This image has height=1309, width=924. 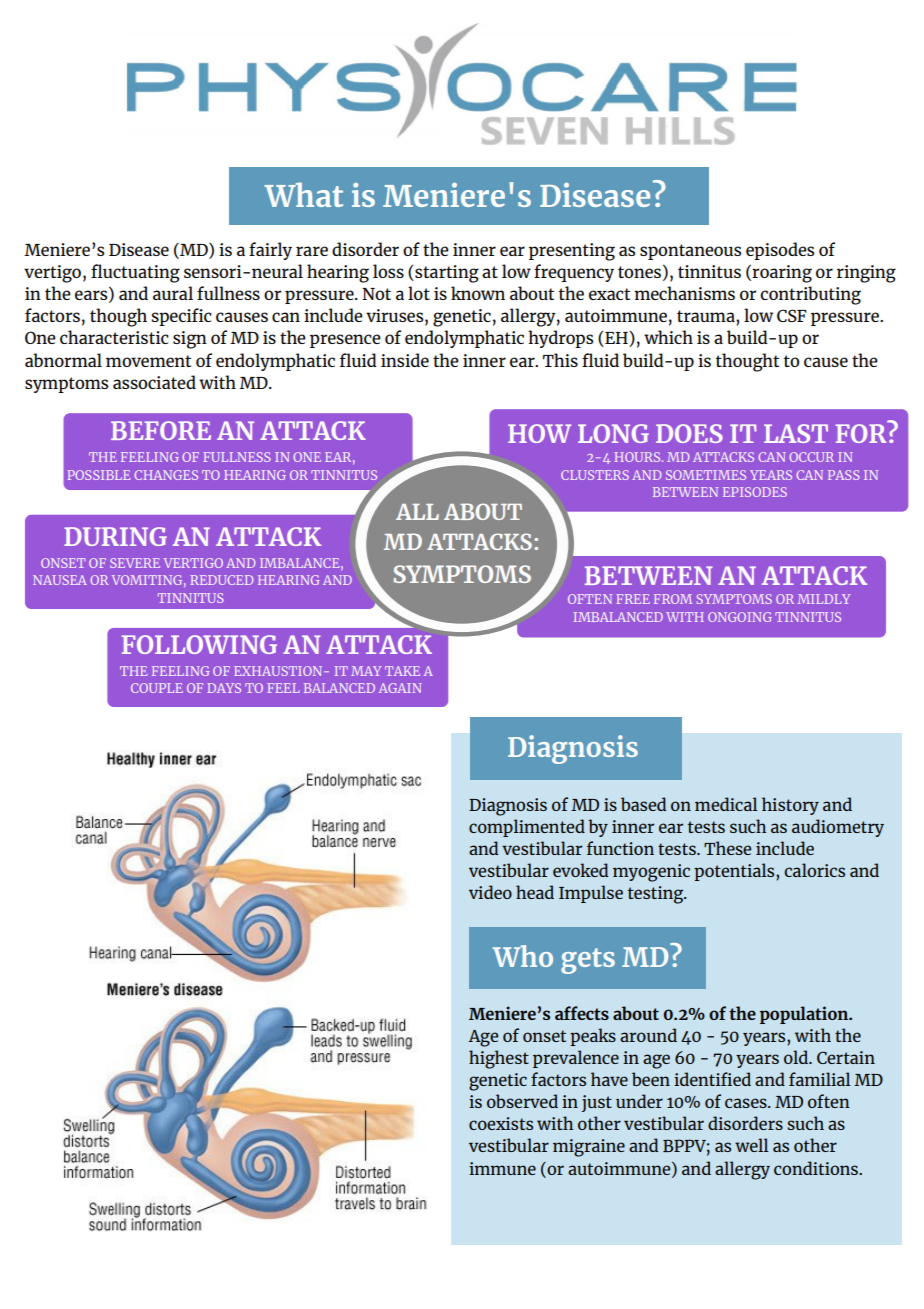 What do you see at coordinates (490, 892) in the image?
I see `video` at bounding box center [490, 892].
